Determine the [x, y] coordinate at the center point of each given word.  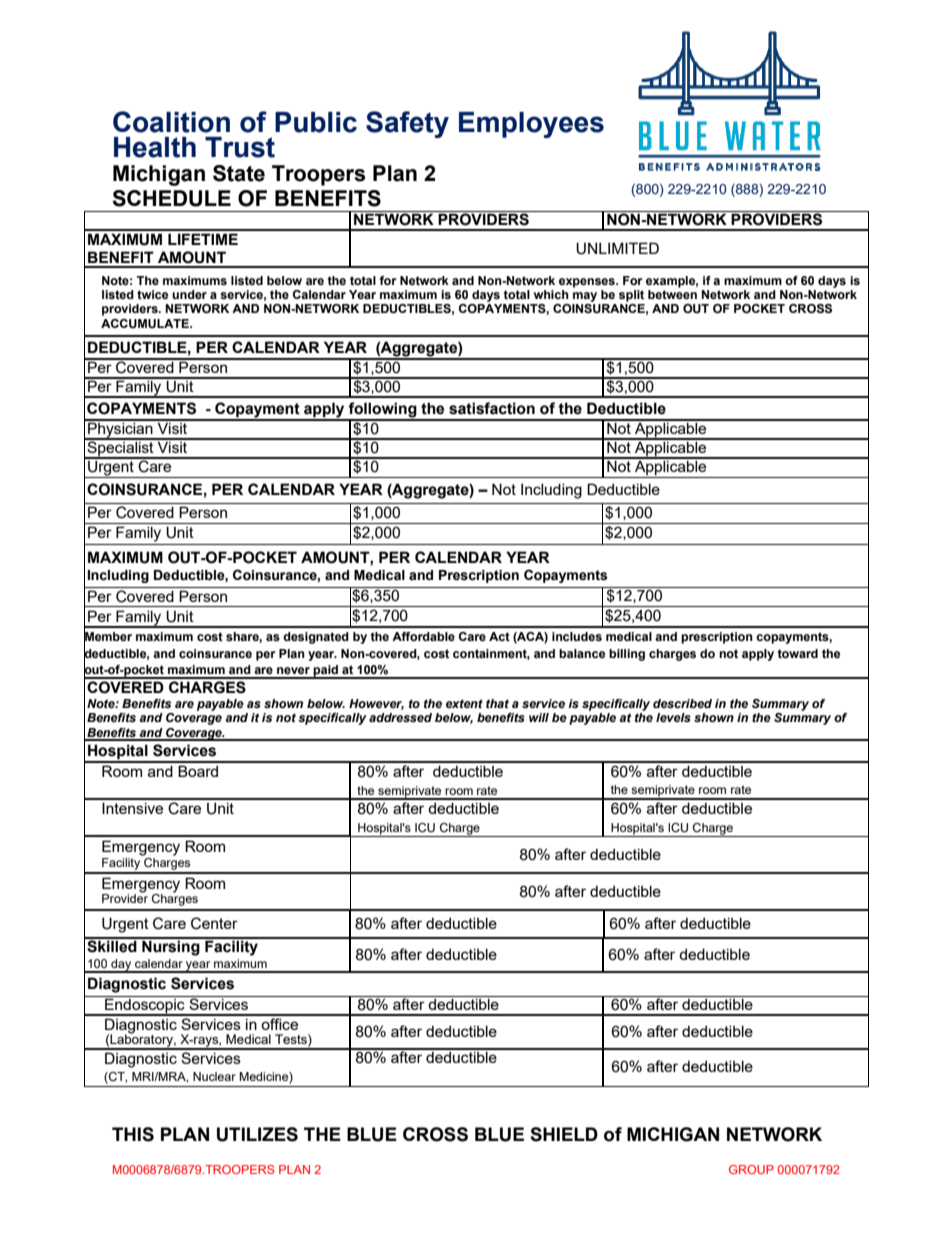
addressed [400, 717]
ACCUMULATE [146, 324]
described [682, 703]
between [672, 294]
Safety [407, 124]
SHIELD [564, 1134]
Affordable [423, 636]
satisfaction [492, 408]
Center [214, 923]
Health [155, 147]
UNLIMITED [617, 248]
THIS [133, 1134]
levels [673, 717]
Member [108, 636]
